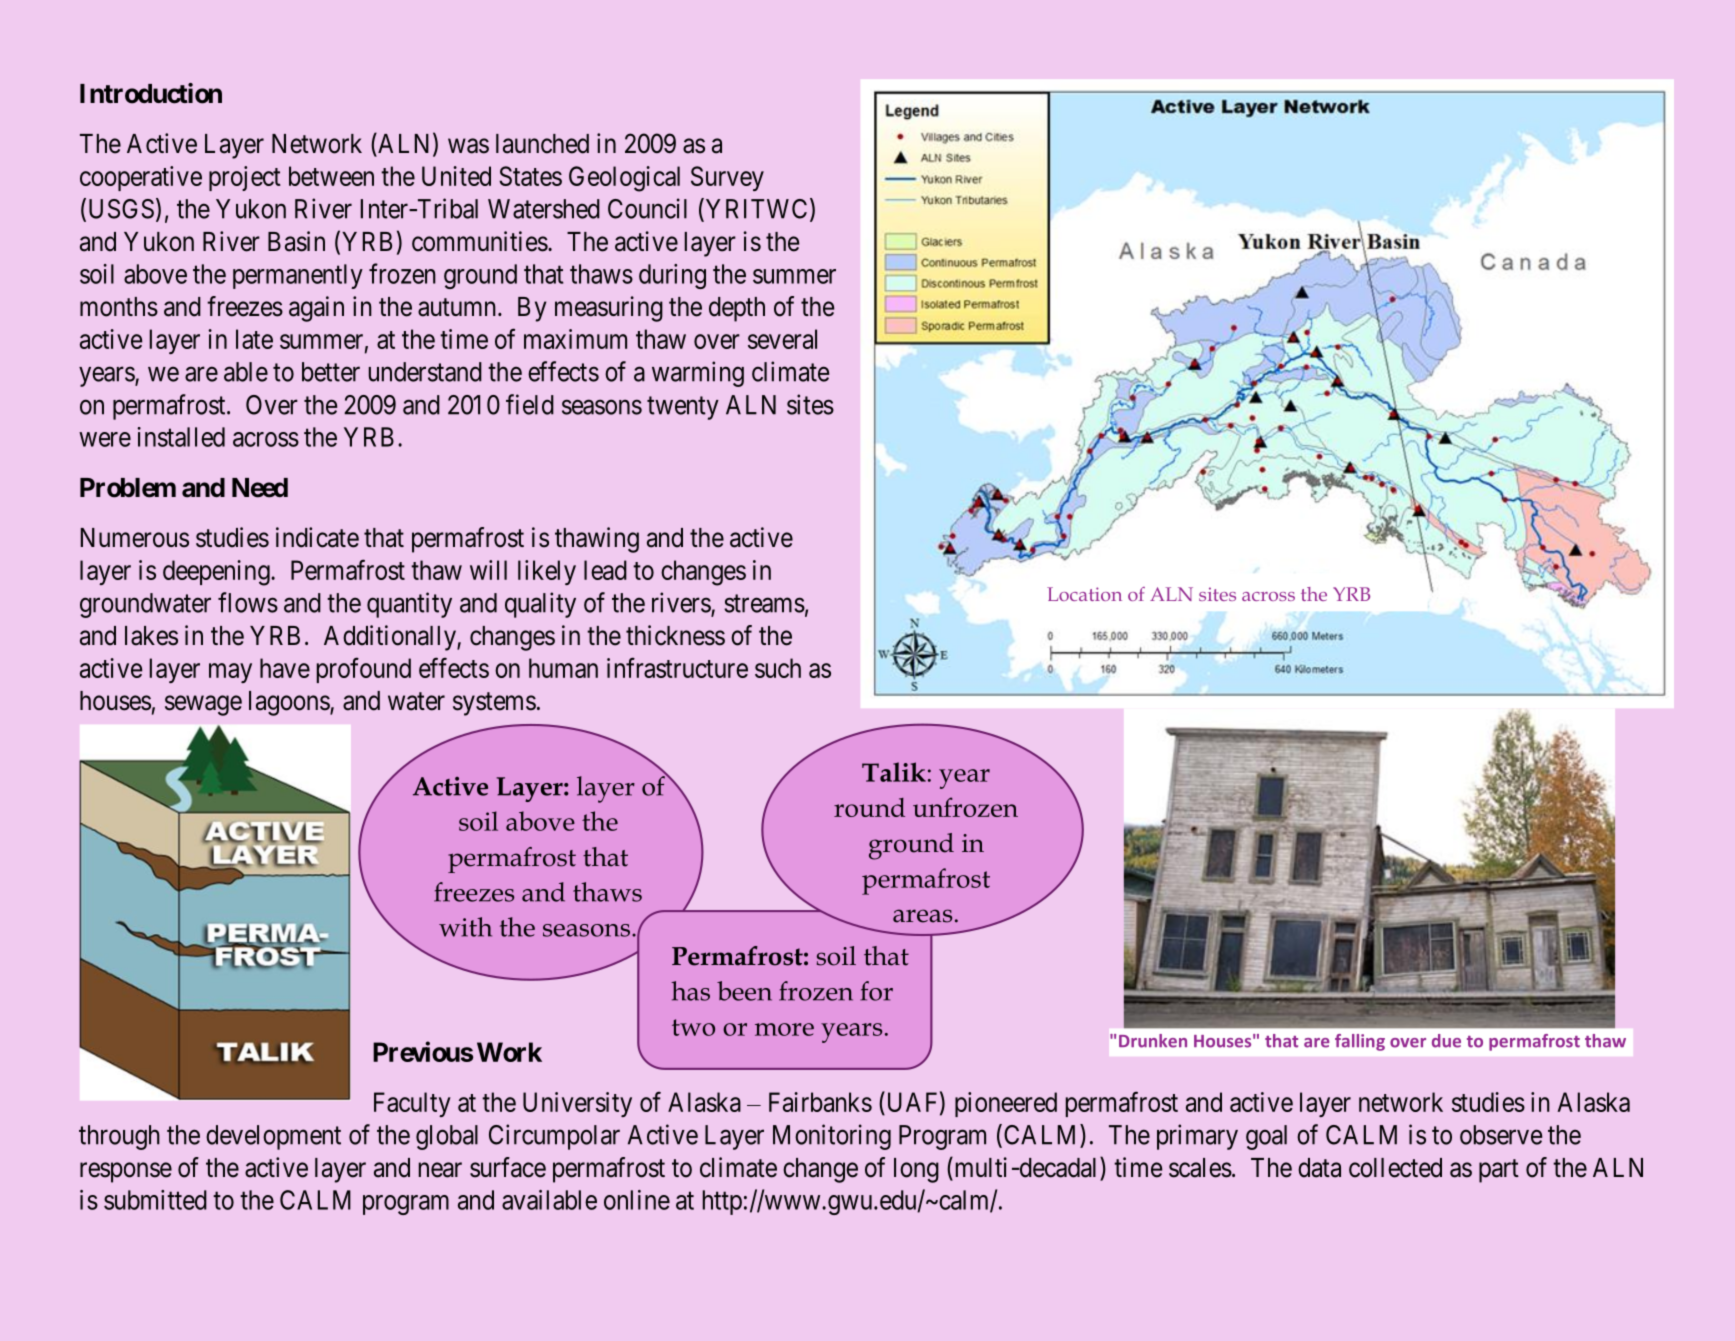  What do you see at coordinates (782, 339) in the document?
I see `several` at bounding box center [782, 339].
